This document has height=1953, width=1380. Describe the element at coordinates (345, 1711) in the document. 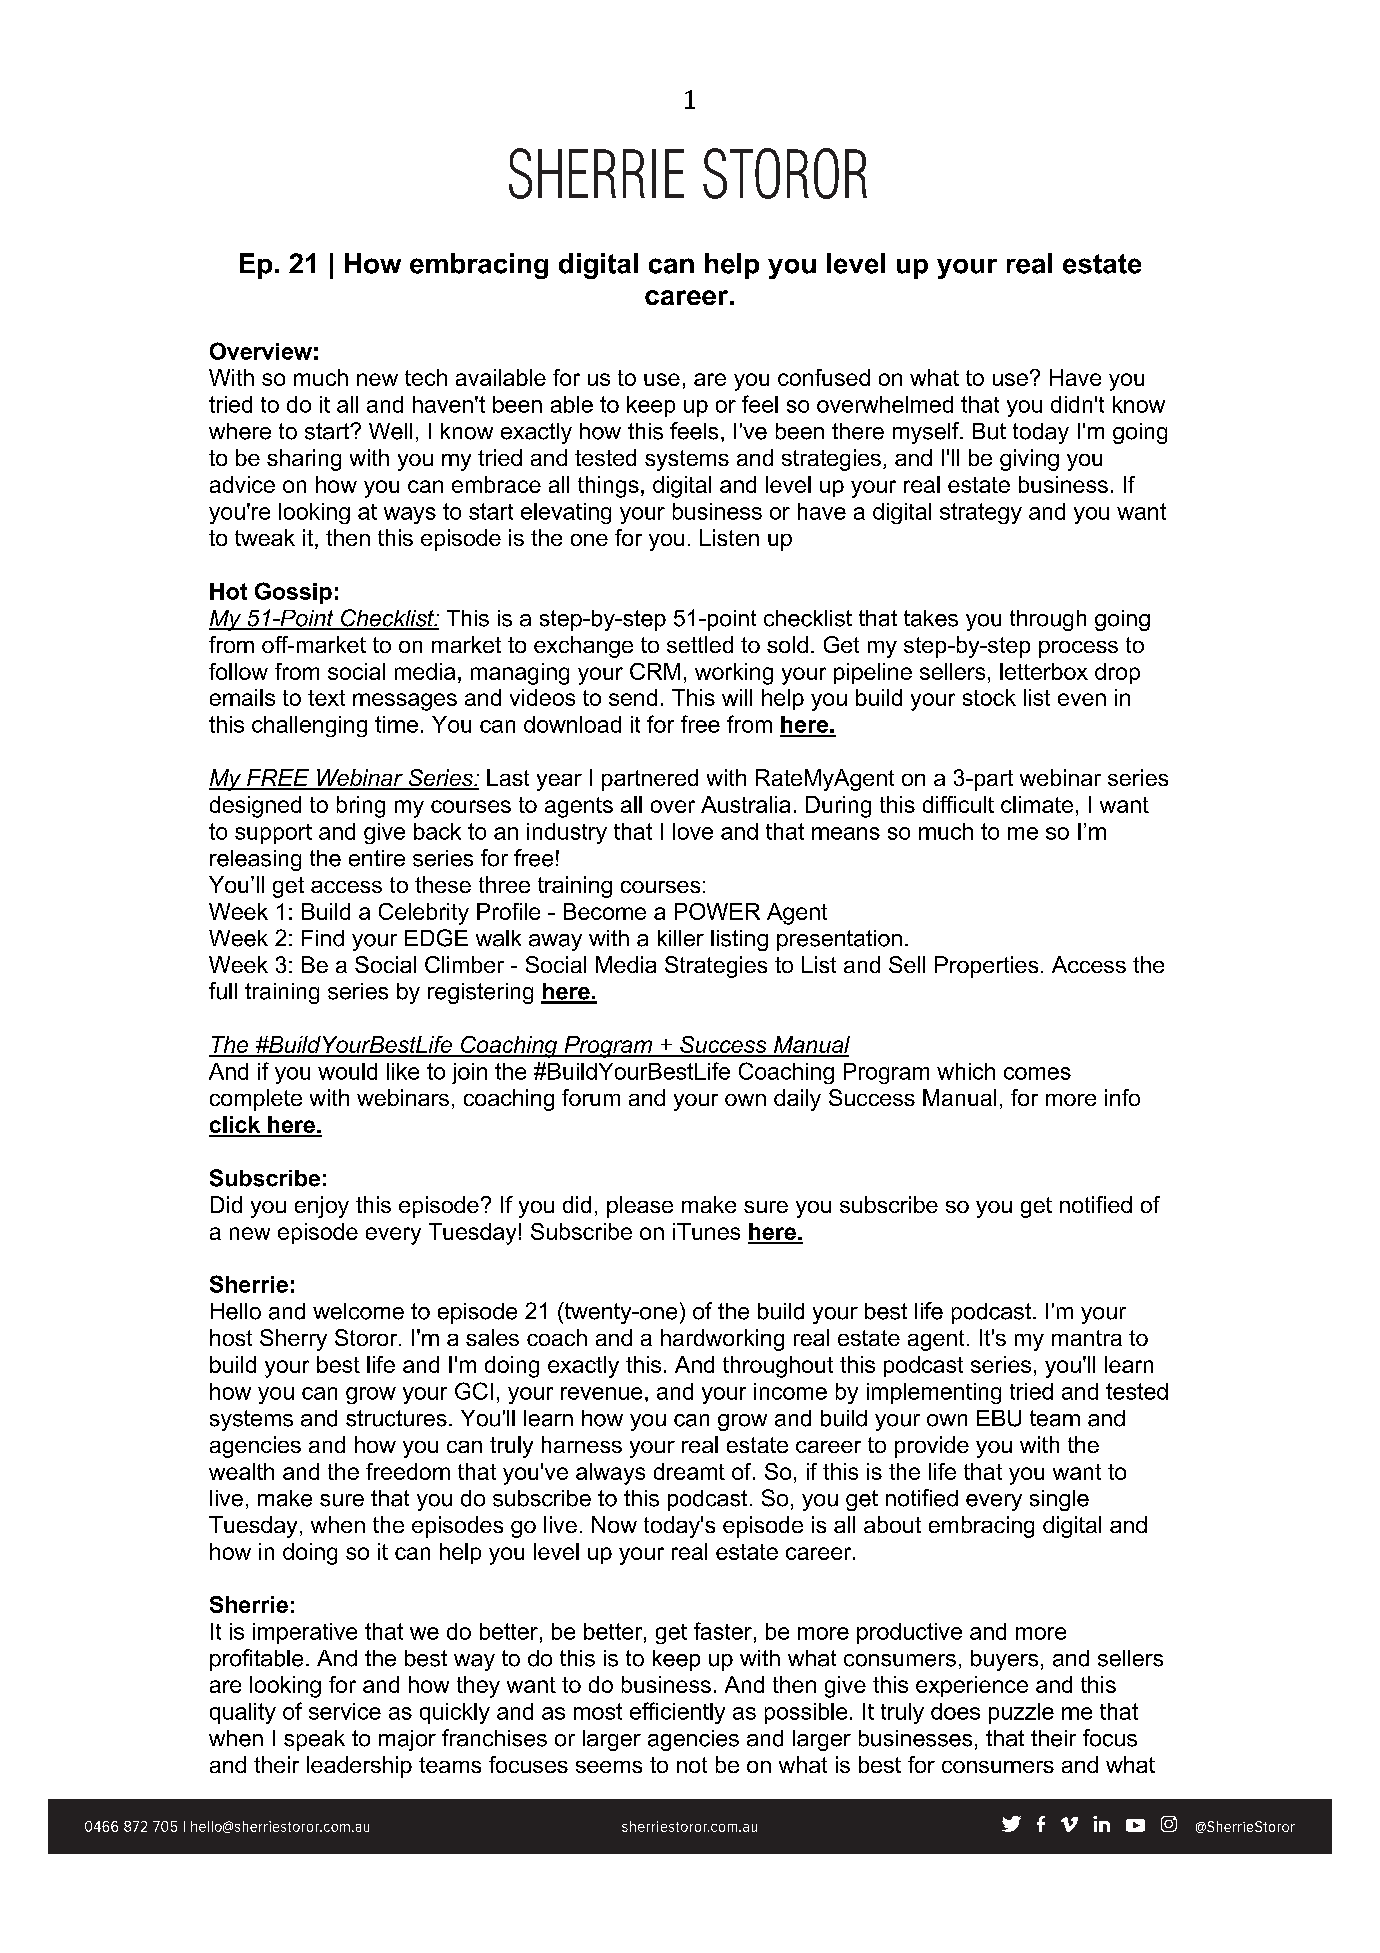

I see `service` at that location.
